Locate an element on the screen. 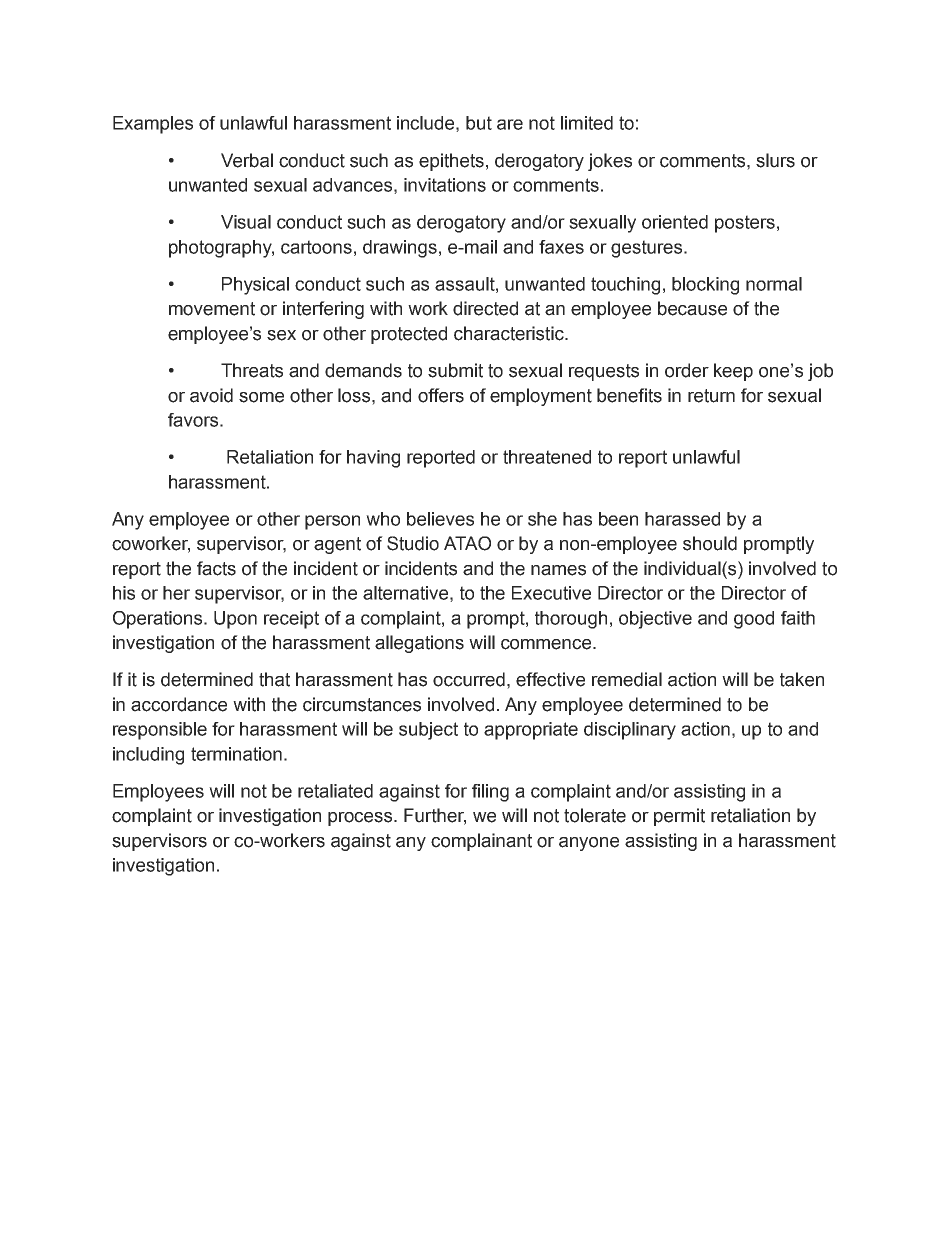 The image size is (952, 1233). Verbal is located at coordinates (247, 160).
